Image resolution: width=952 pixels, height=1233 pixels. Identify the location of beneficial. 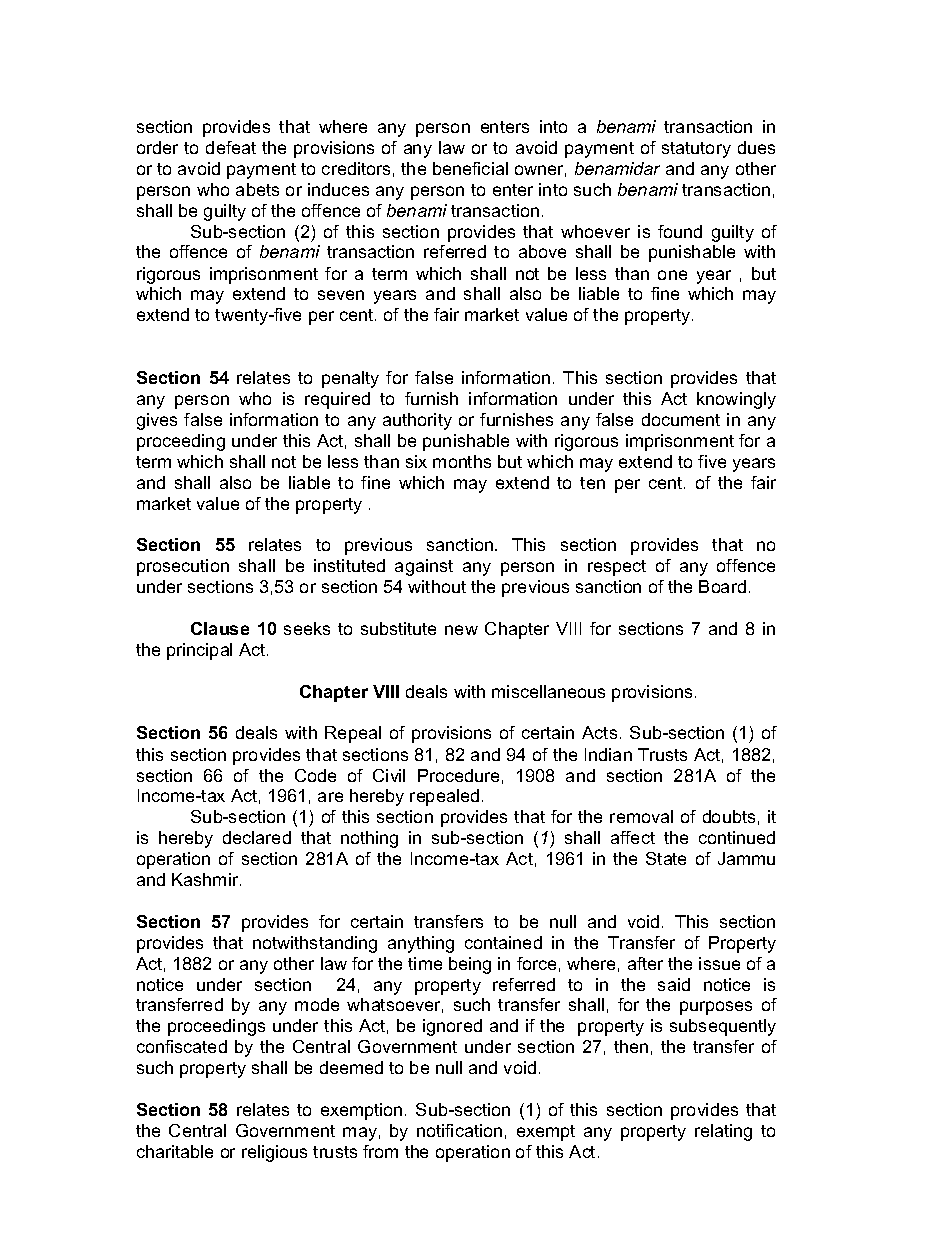
(470, 168).
